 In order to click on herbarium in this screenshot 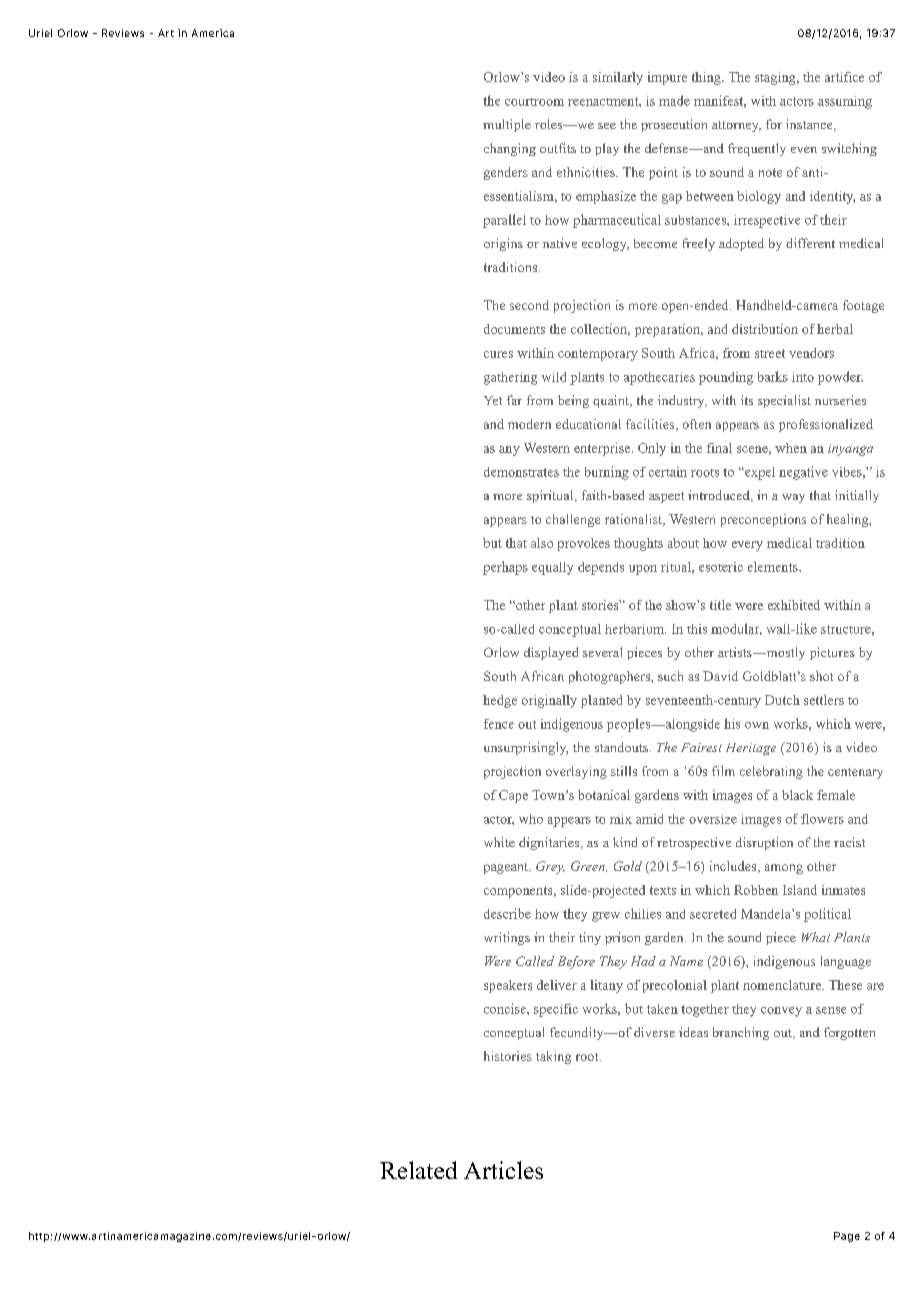, I will do `click(635, 629)`.
